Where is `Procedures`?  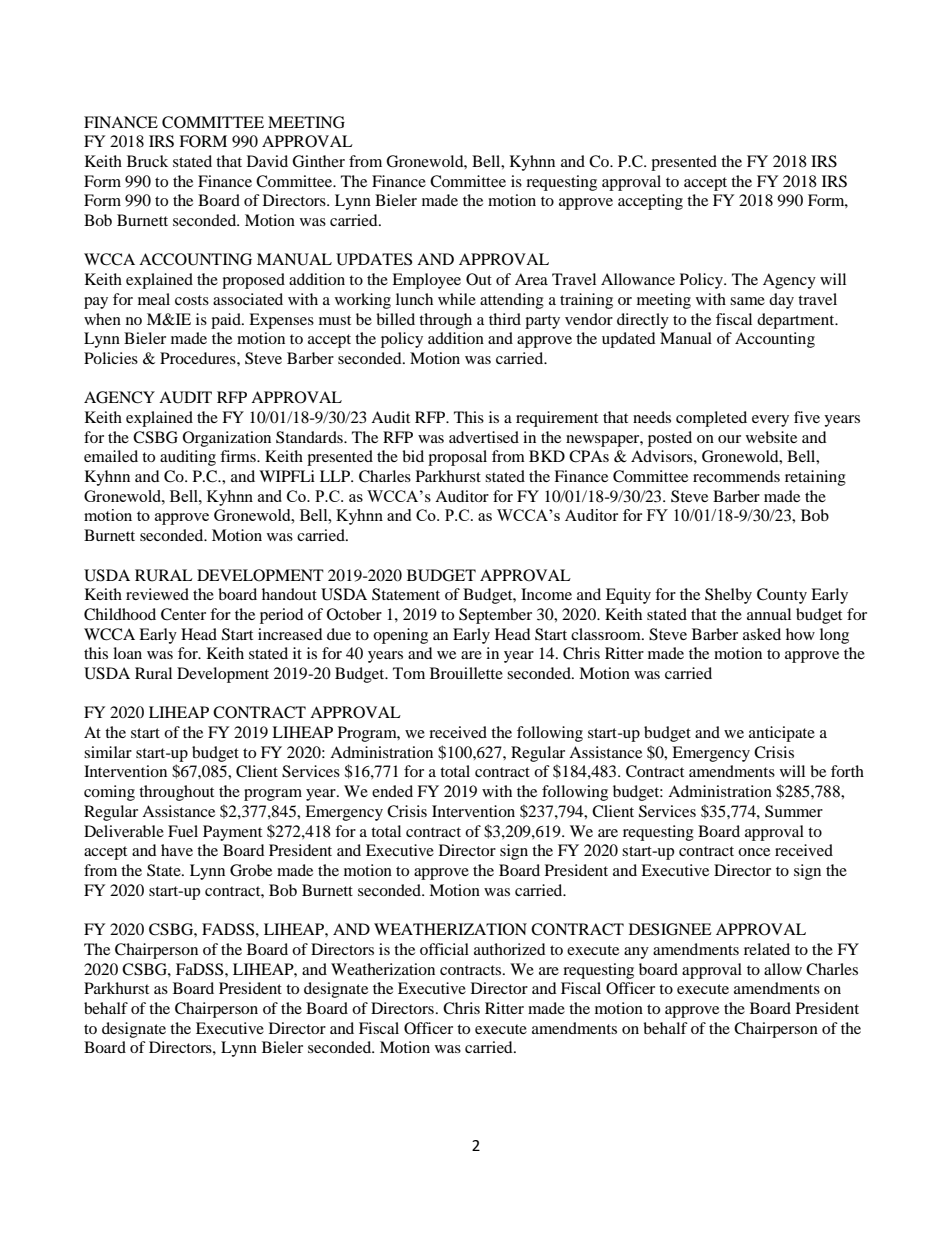 Procedures is located at coordinates (199, 358).
